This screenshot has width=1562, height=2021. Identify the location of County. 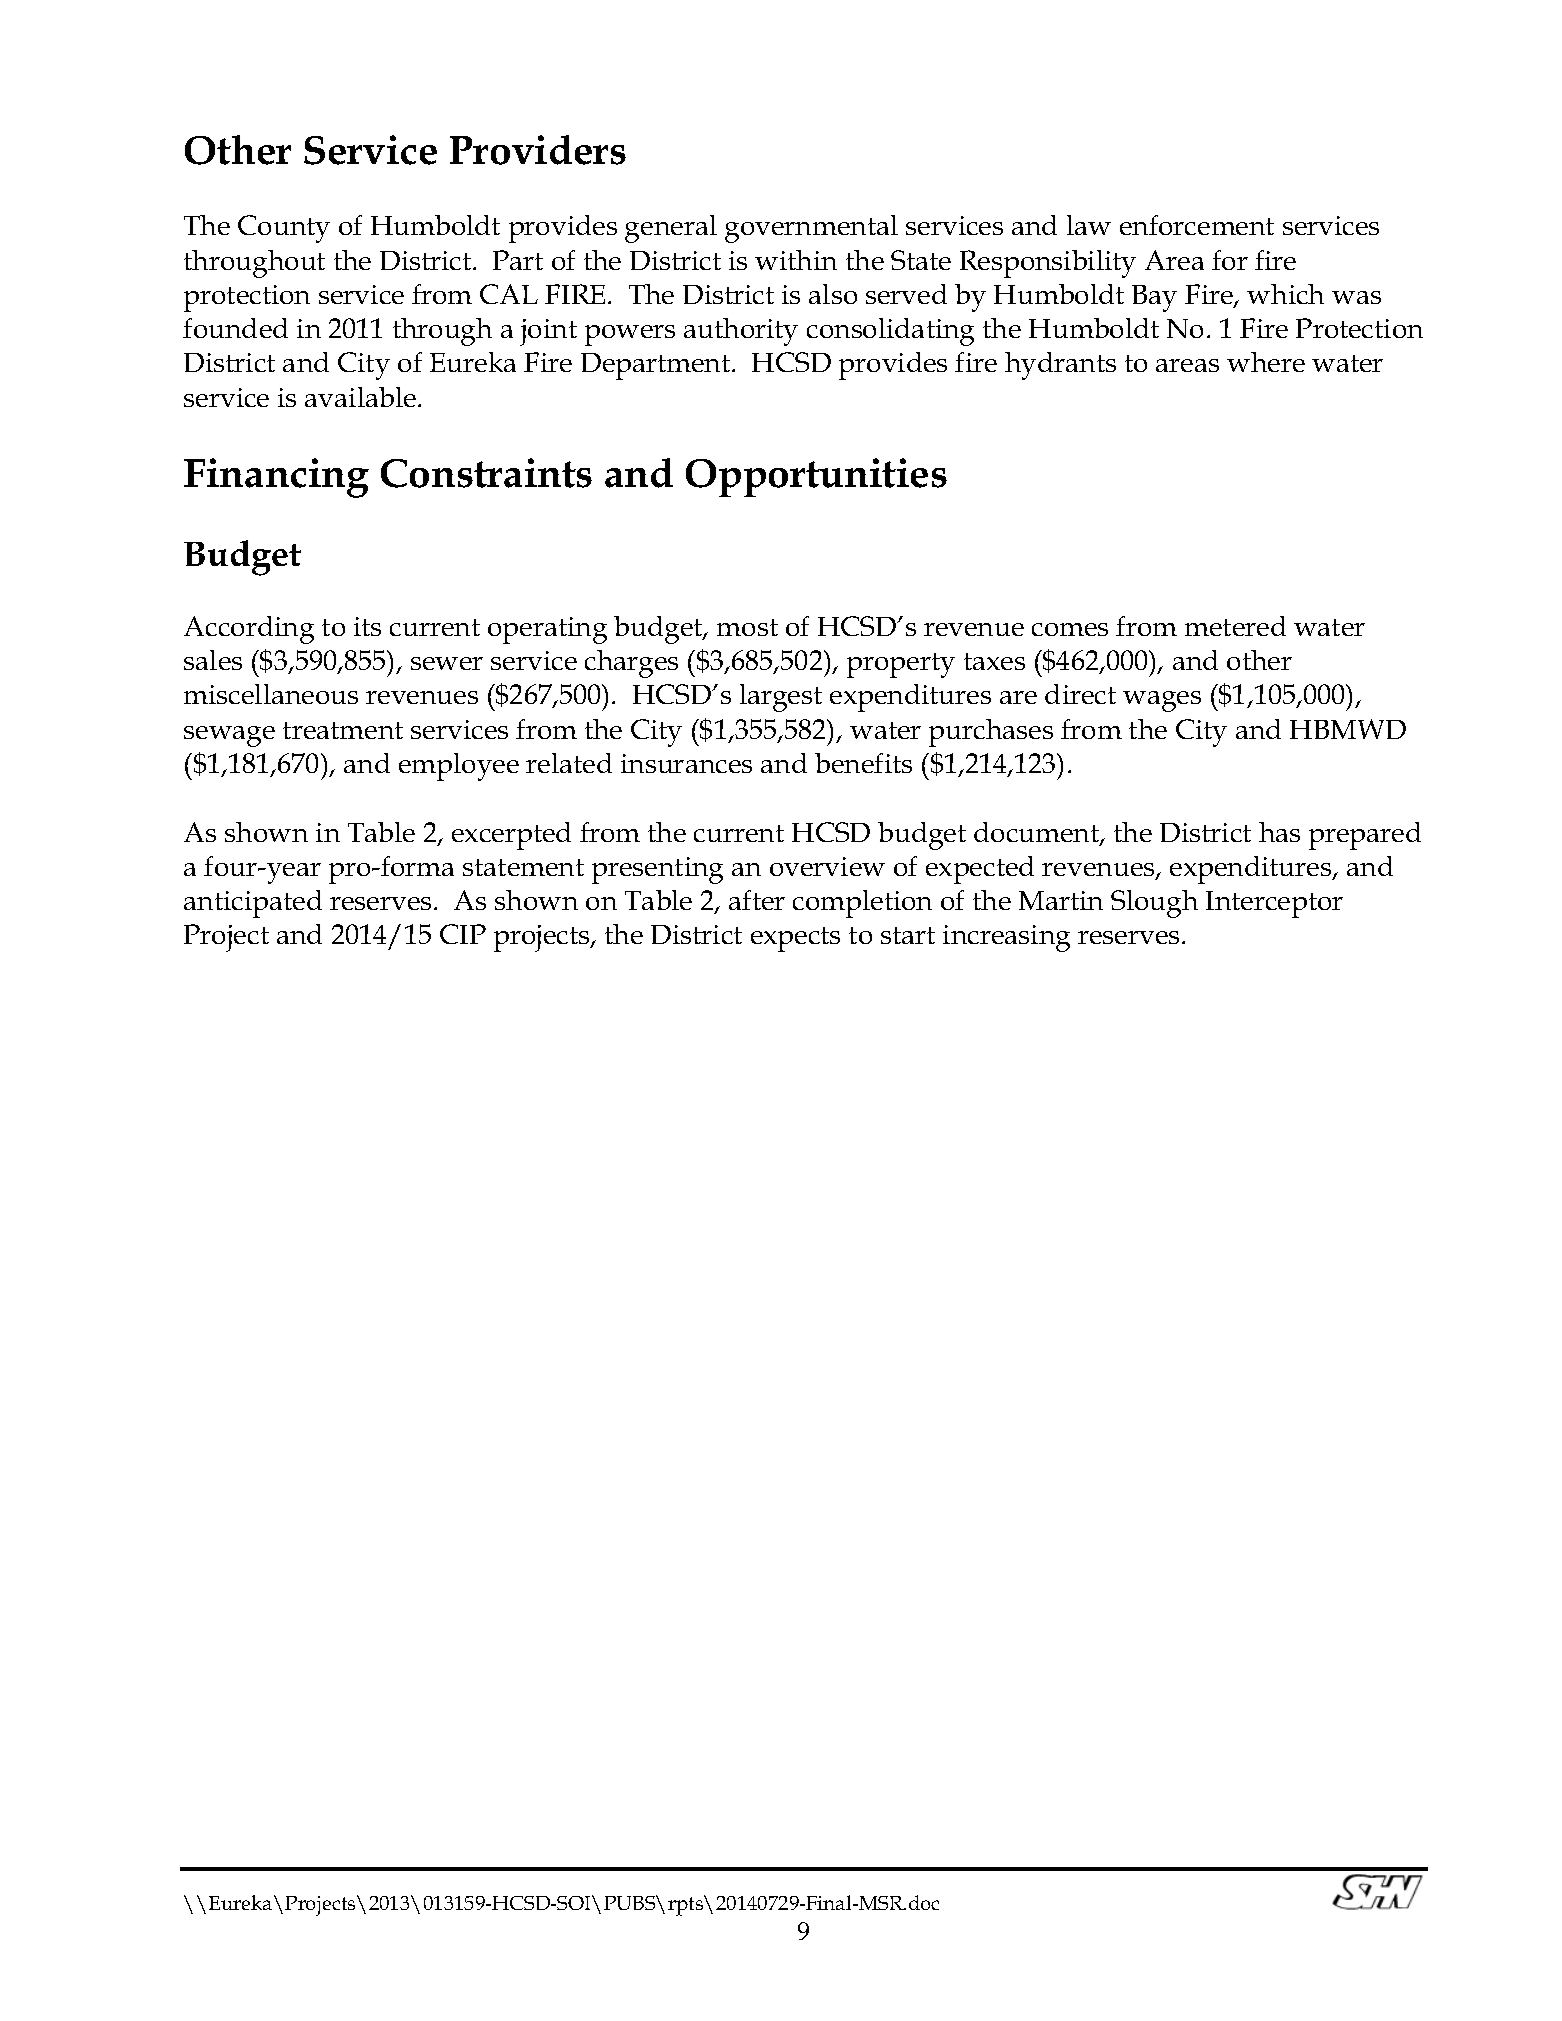
(284, 229).
